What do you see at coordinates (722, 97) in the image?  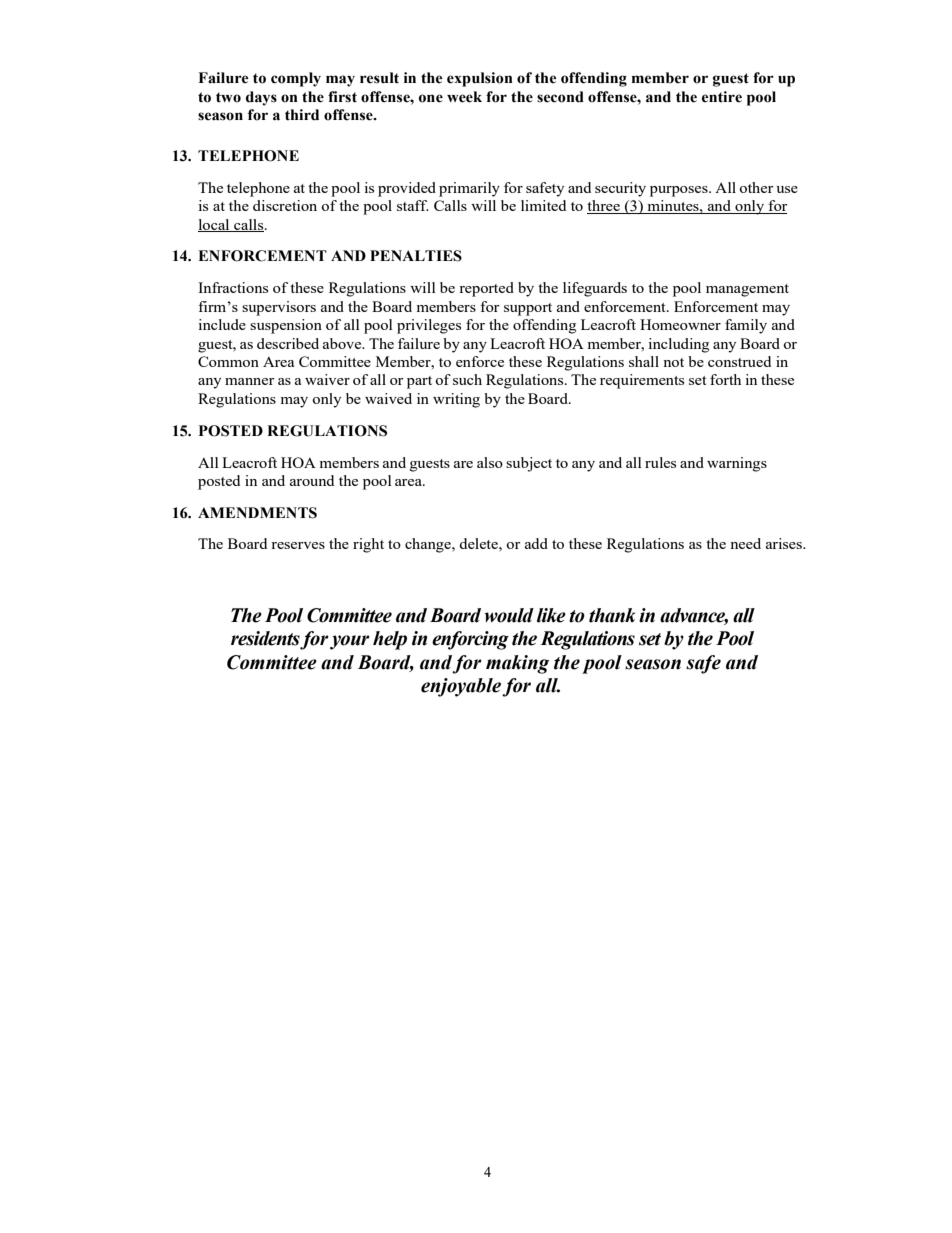 I see `entire` at bounding box center [722, 97].
